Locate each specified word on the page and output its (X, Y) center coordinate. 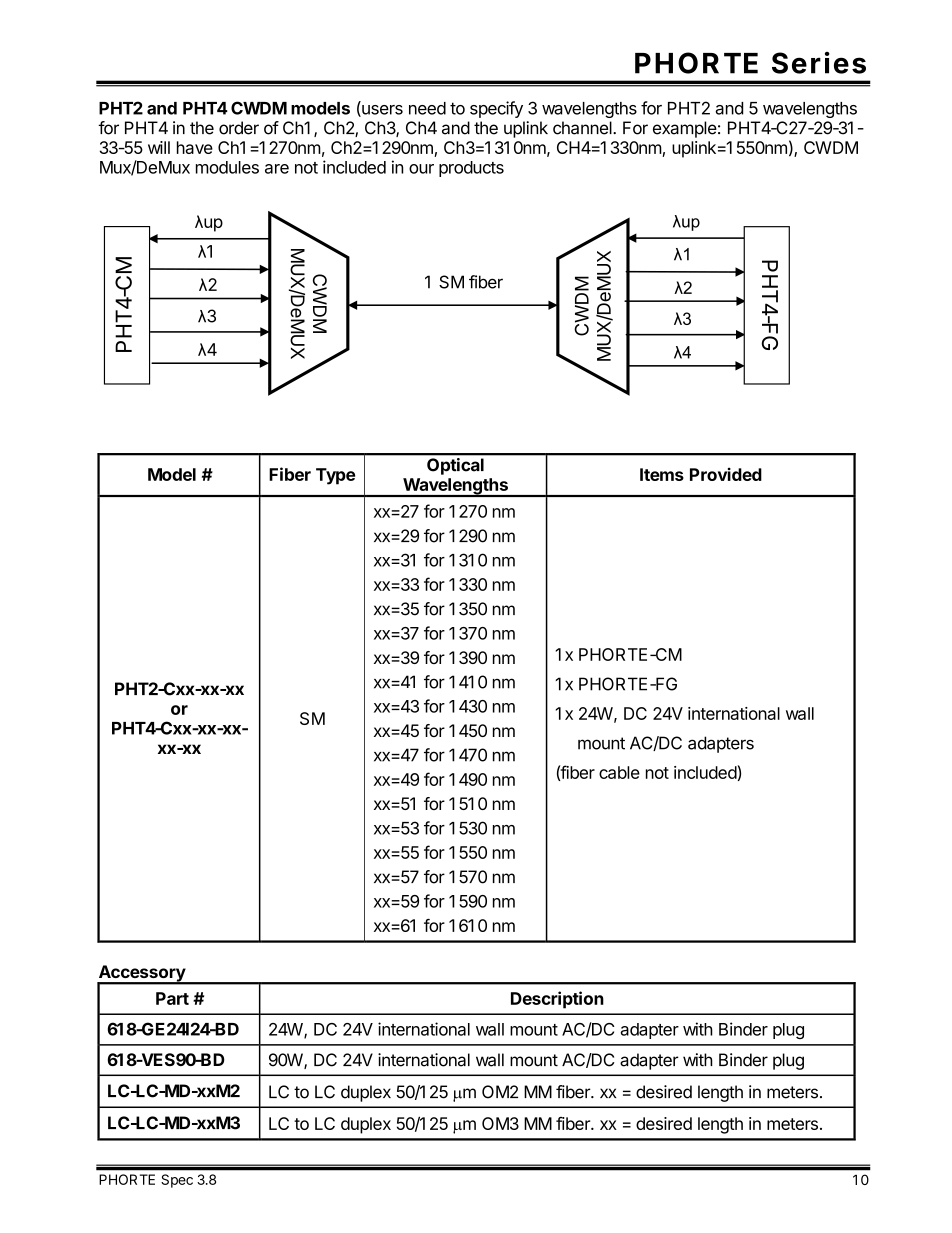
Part (172, 998)
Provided (726, 474)
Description (557, 1000)
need (427, 108)
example (685, 129)
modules (227, 167)
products (471, 169)
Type (335, 476)
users (381, 111)
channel (583, 128)
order (239, 128)
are (277, 169)
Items (662, 474)
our (421, 169)
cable (619, 772)
